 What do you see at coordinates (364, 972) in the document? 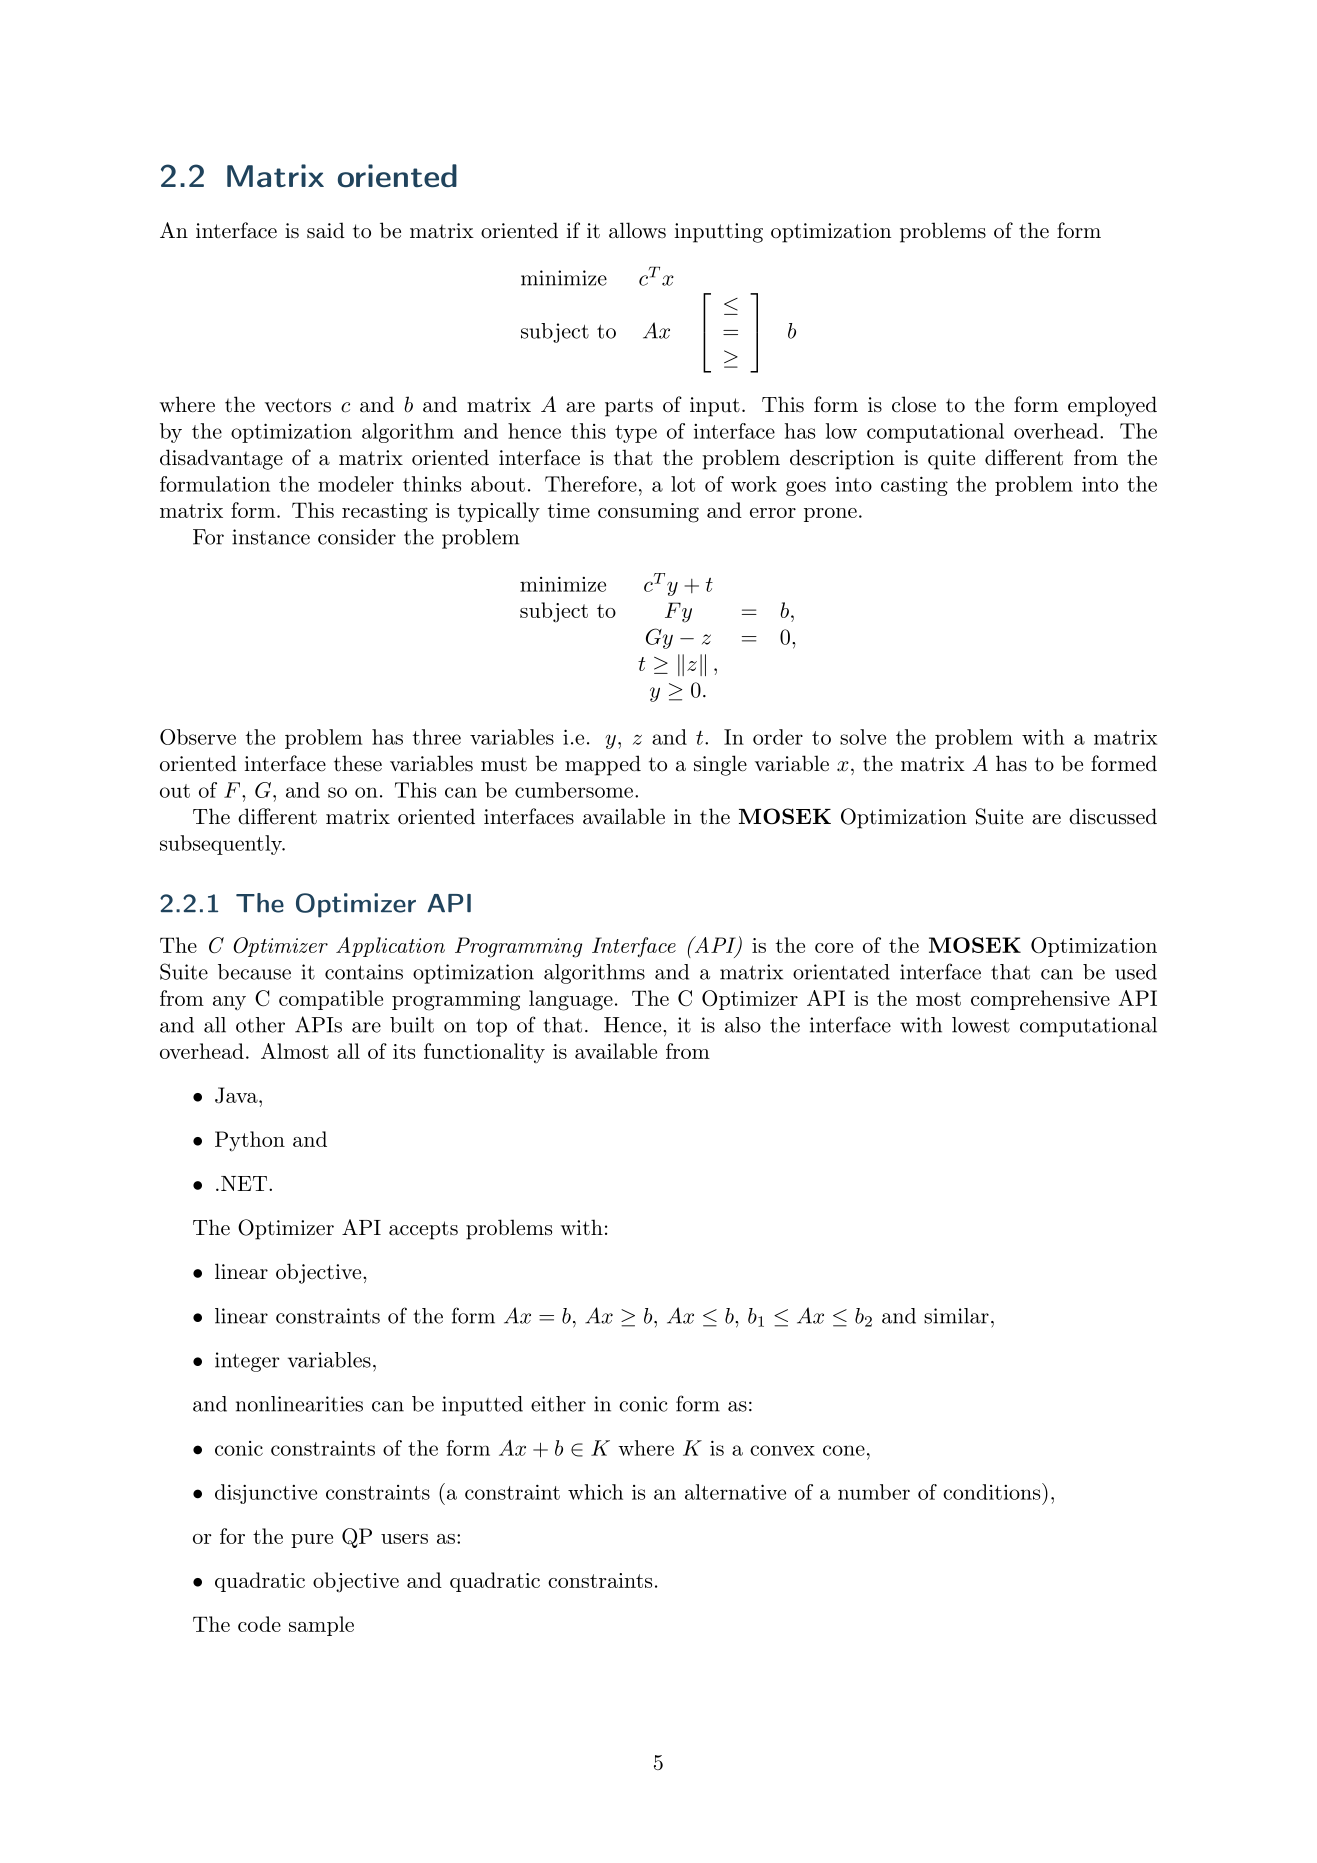
I see `contains` at bounding box center [364, 972].
